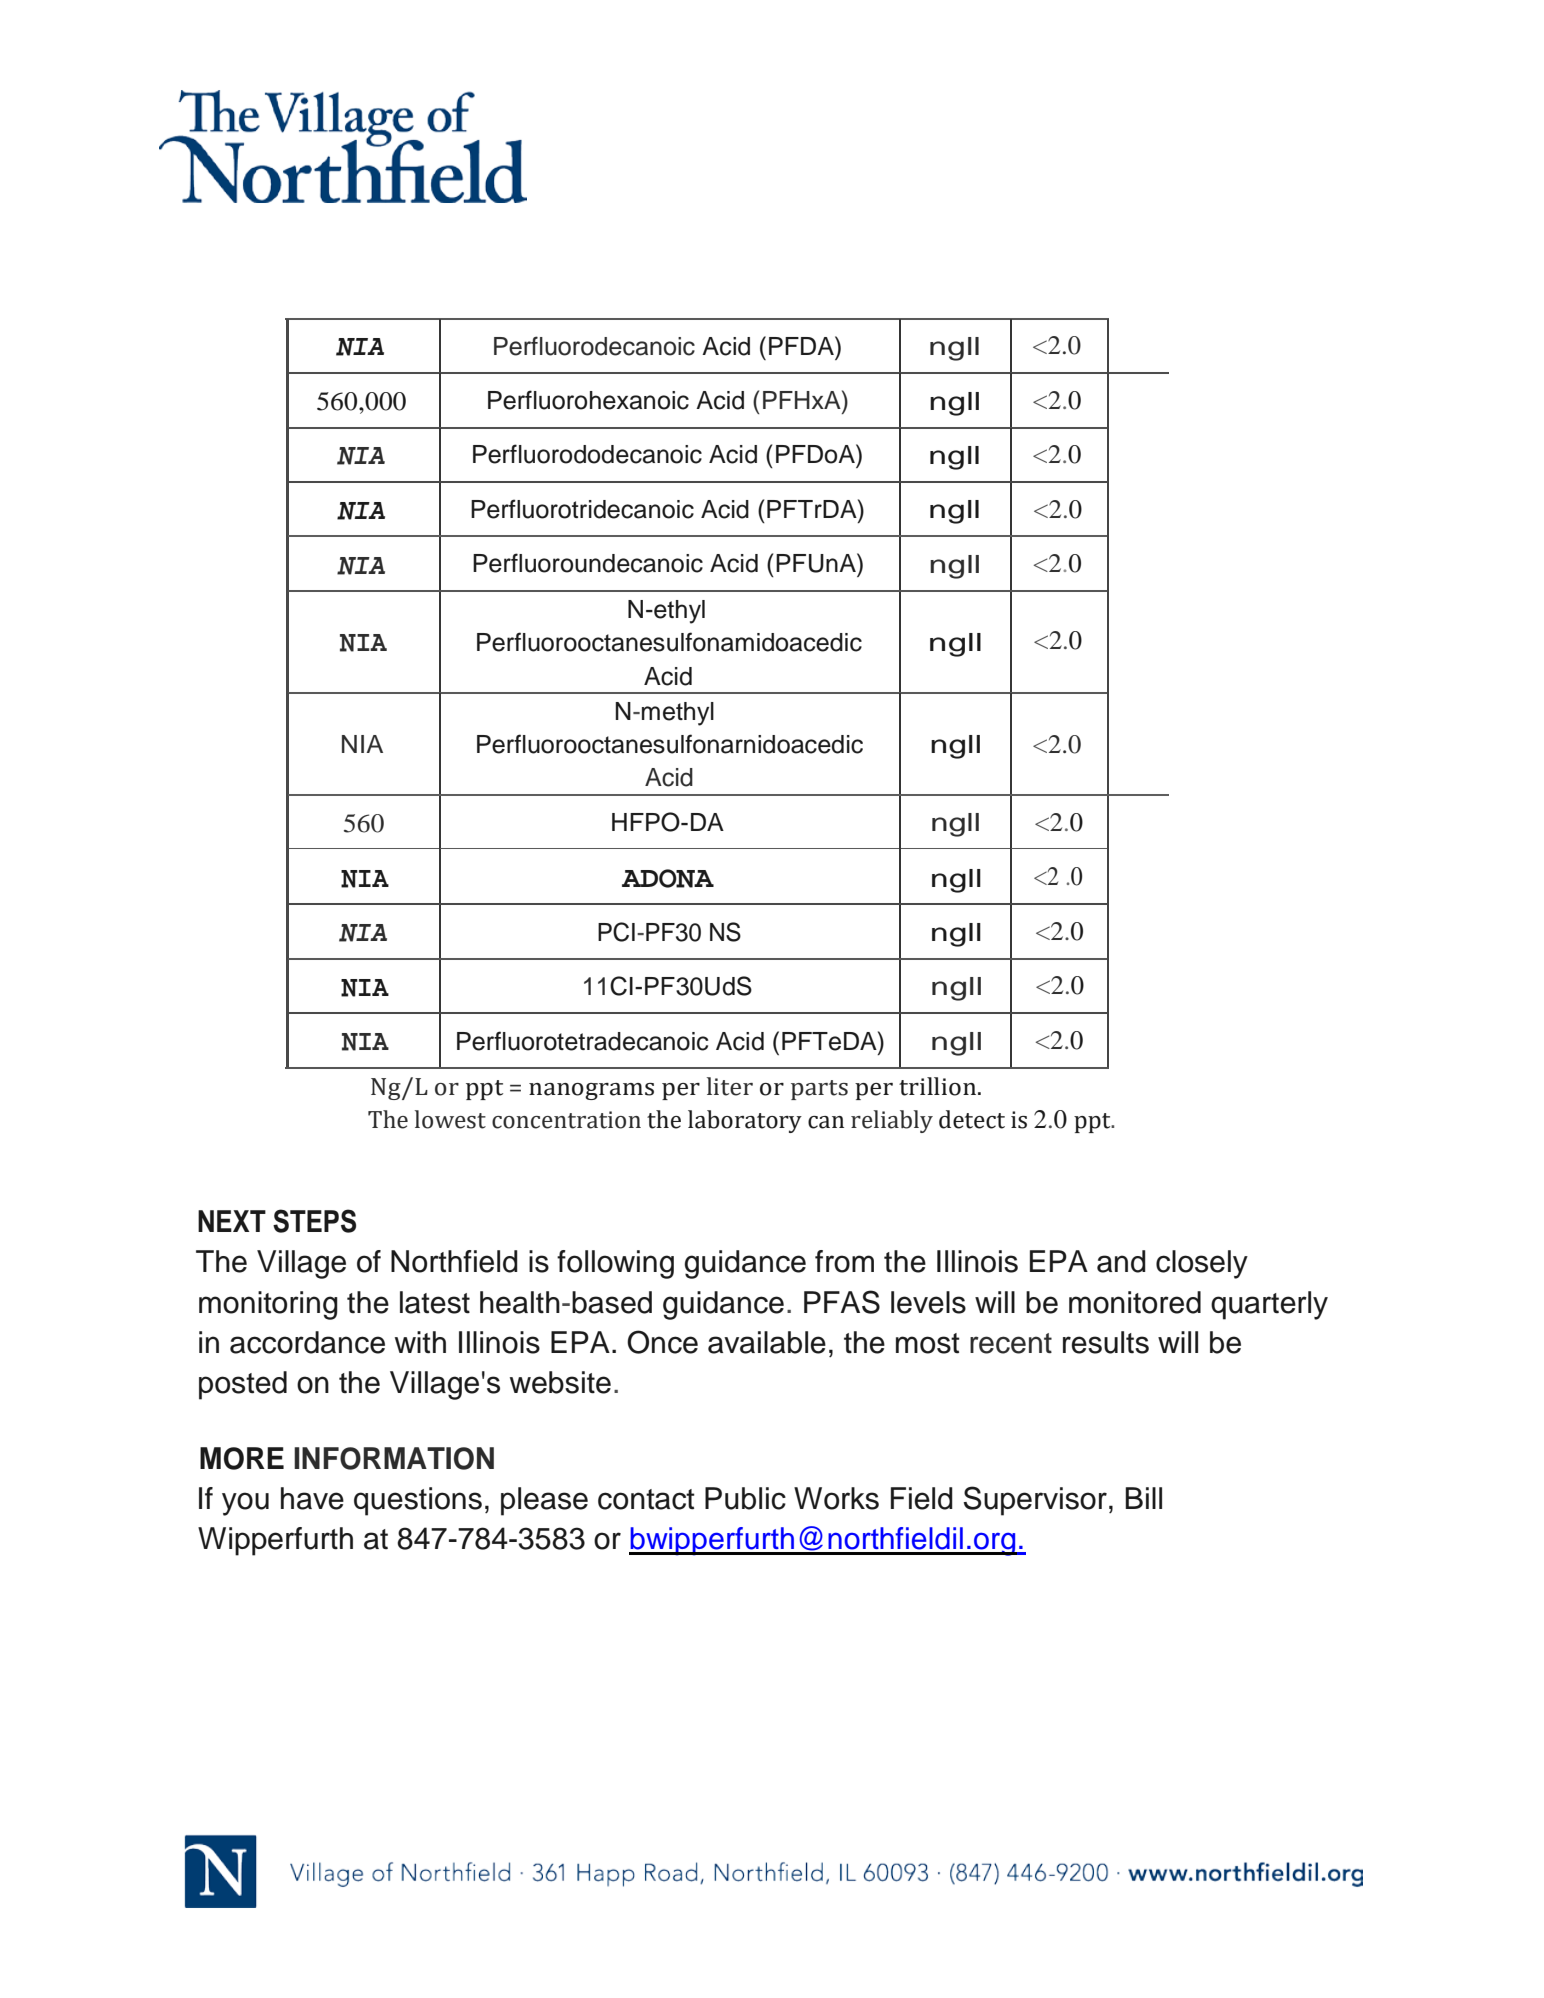 This image has height=1998, width=1544. What do you see at coordinates (1121, 1261) in the image?
I see `and` at bounding box center [1121, 1261].
